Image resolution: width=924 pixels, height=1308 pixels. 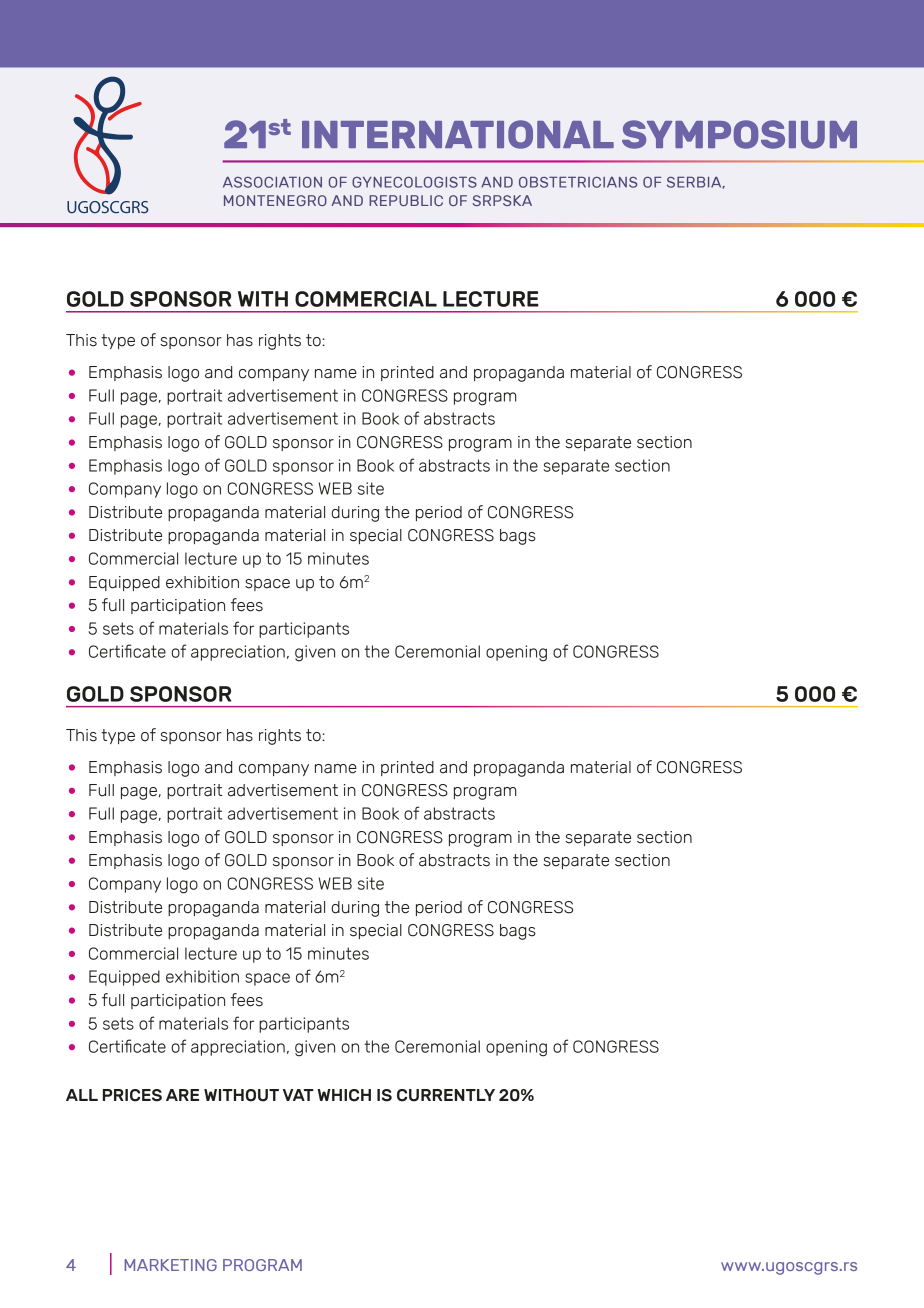 What do you see at coordinates (414, 182) in the page?
I see `GYNECOLOGISTS` at bounding box center [414, 182].
